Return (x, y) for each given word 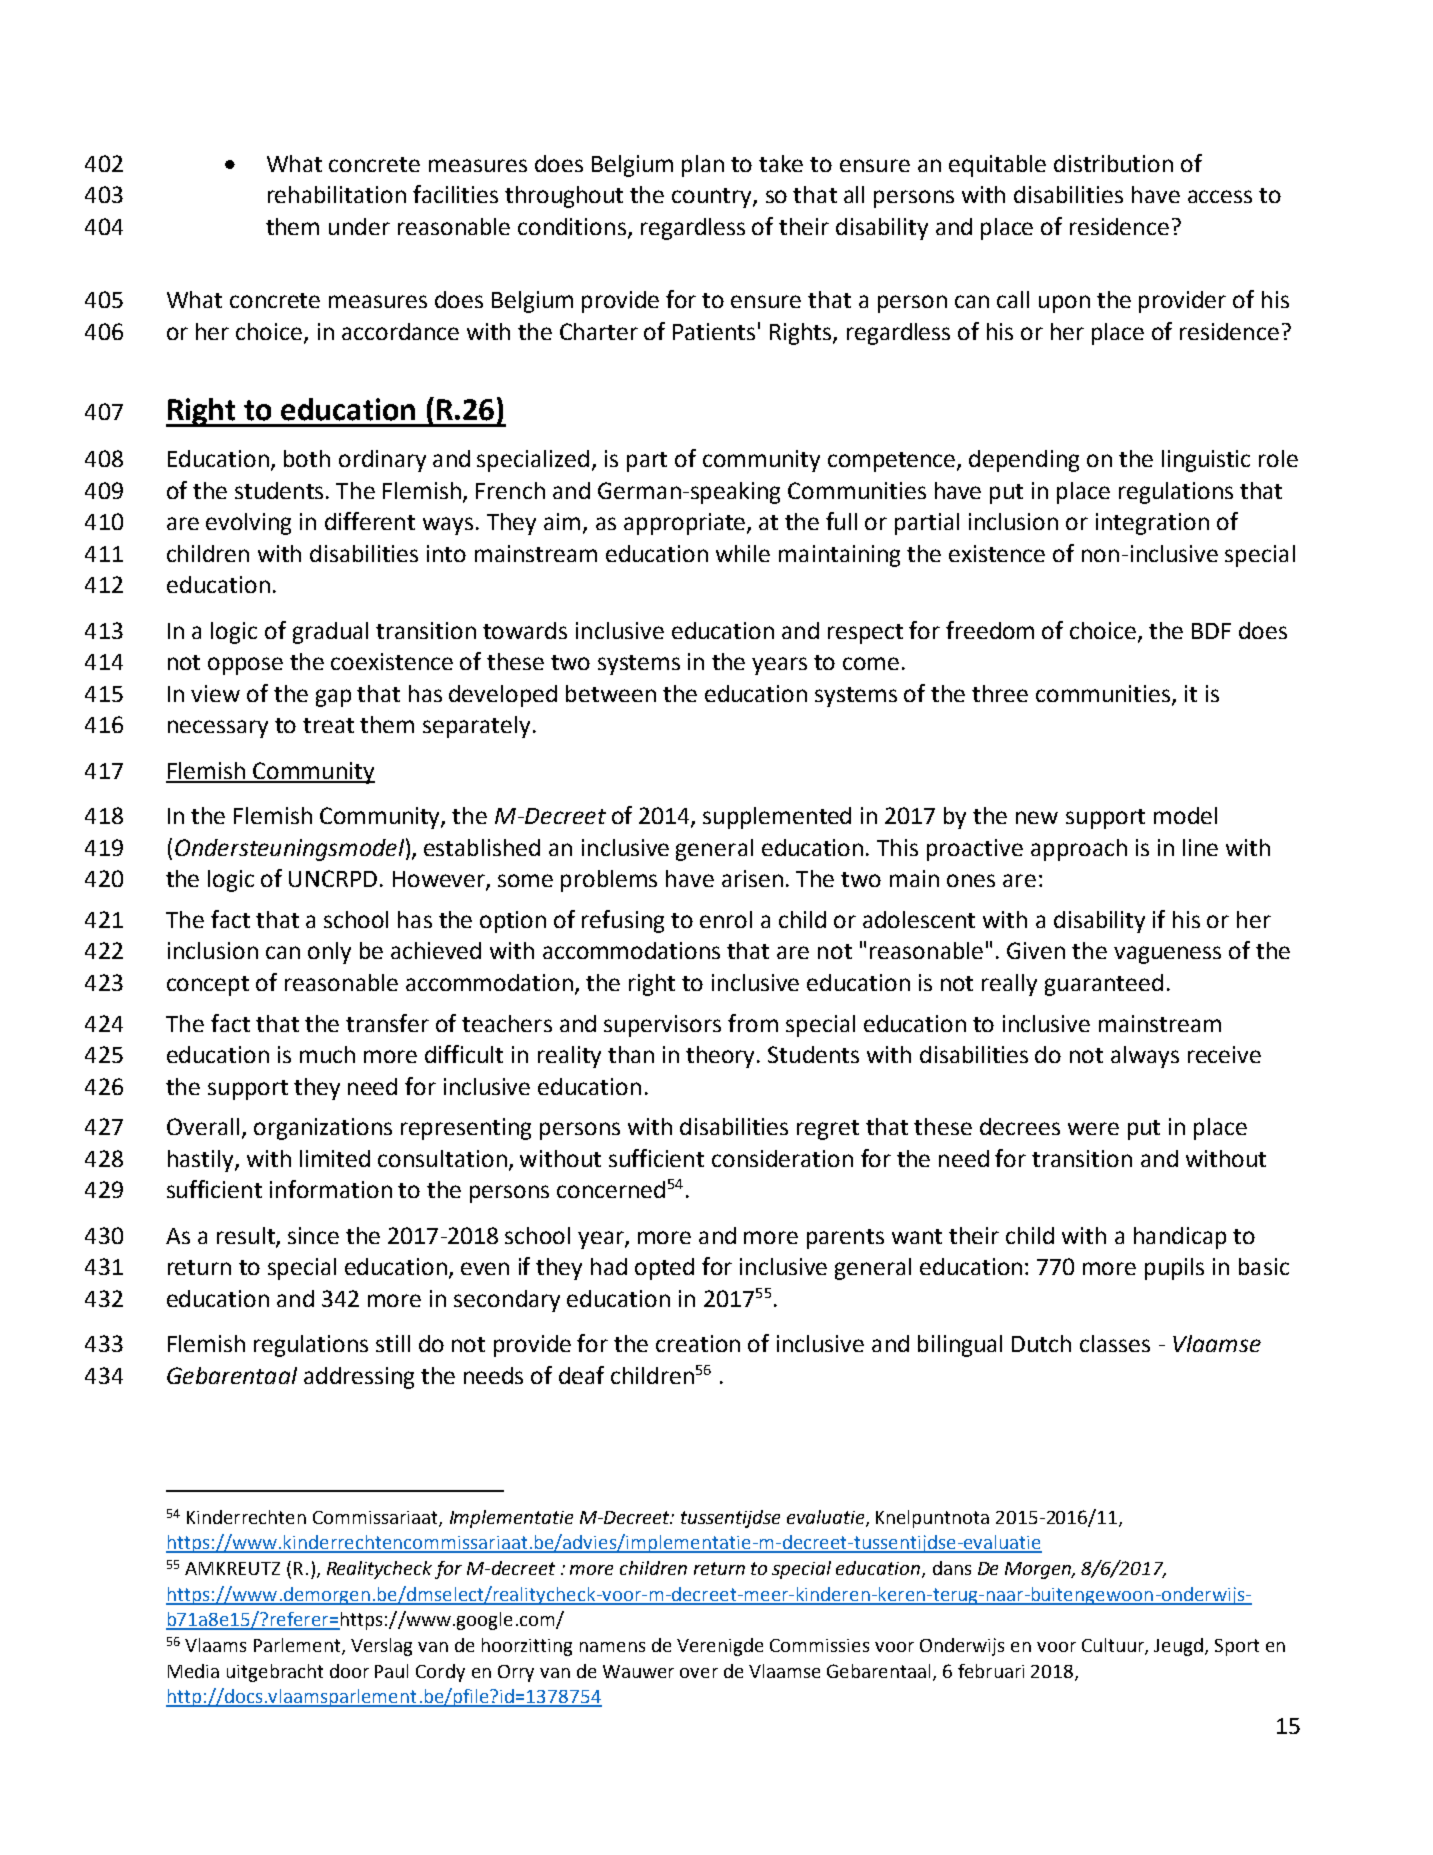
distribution (1113, 163)
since (313, 1235)
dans (952, 1568)
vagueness (1167, 955)
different (370, 521)
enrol (726, 919)
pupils (1174, 1269)
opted (664, 1269)
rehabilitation (337, 194)
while (743, 553)
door (349, 1671)
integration (1152, 524)
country (713, 198)
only (329, 953)
